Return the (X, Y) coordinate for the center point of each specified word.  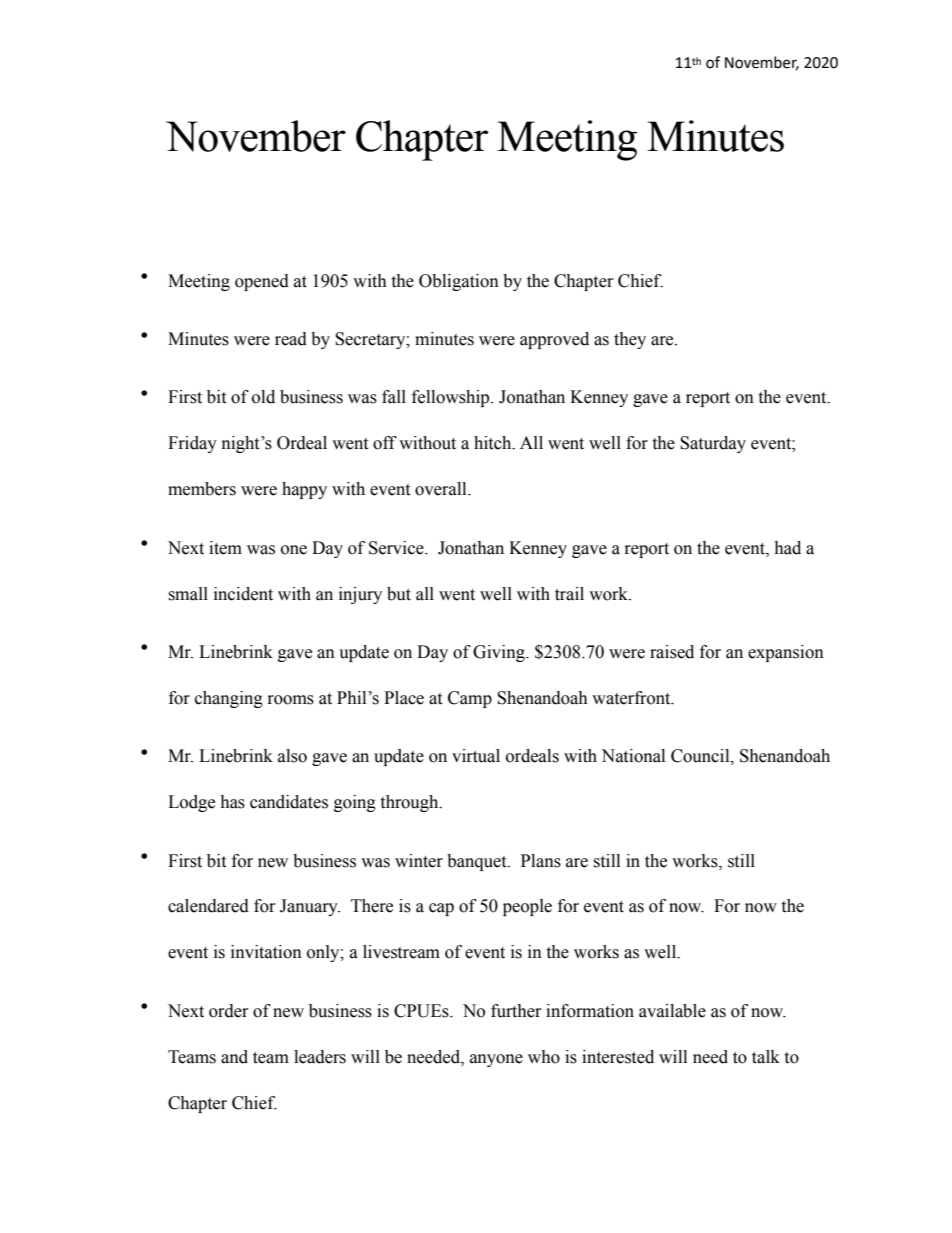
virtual (476, 756)
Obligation (459, 282)
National (633, 756)
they (630, 340)
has (232, 802)
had (787, 548)
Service (397, 548)
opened (262, 282)
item (225, 548)
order (229, 1011)
